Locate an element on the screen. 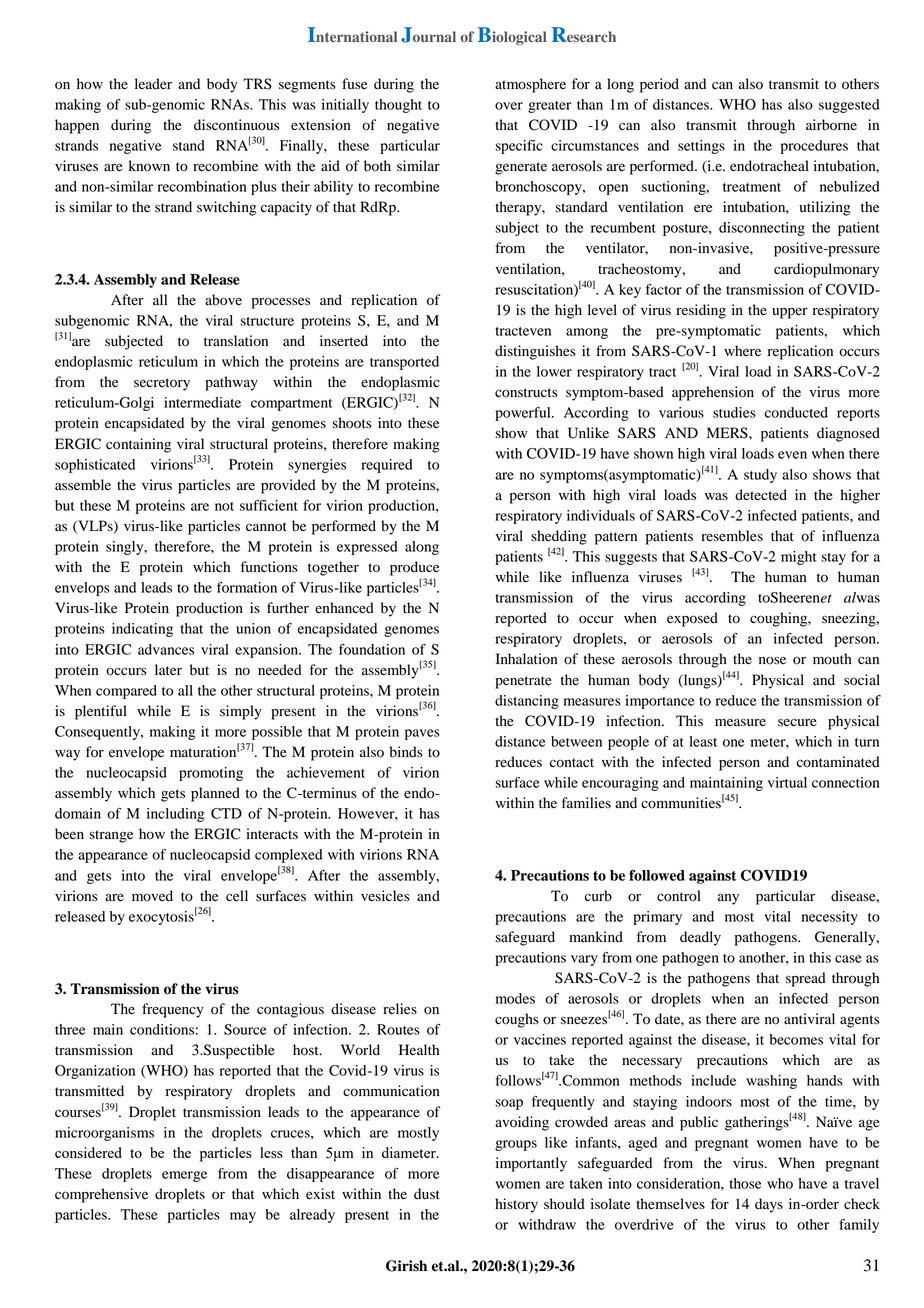 The height and width of the screenshot is (1308, 924). Inhalation is located at coordinates (527, 659).
